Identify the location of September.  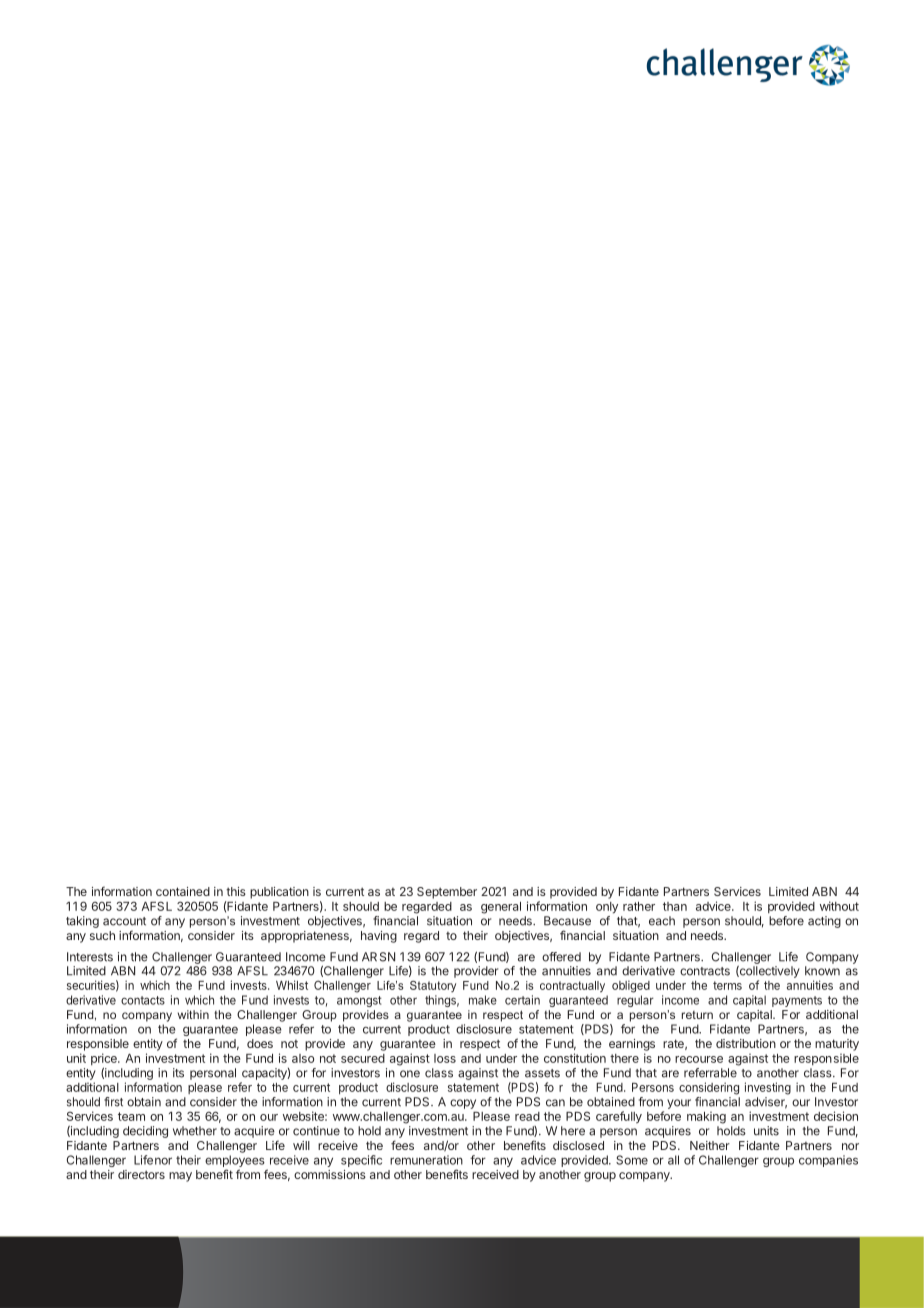
(447, 893).
